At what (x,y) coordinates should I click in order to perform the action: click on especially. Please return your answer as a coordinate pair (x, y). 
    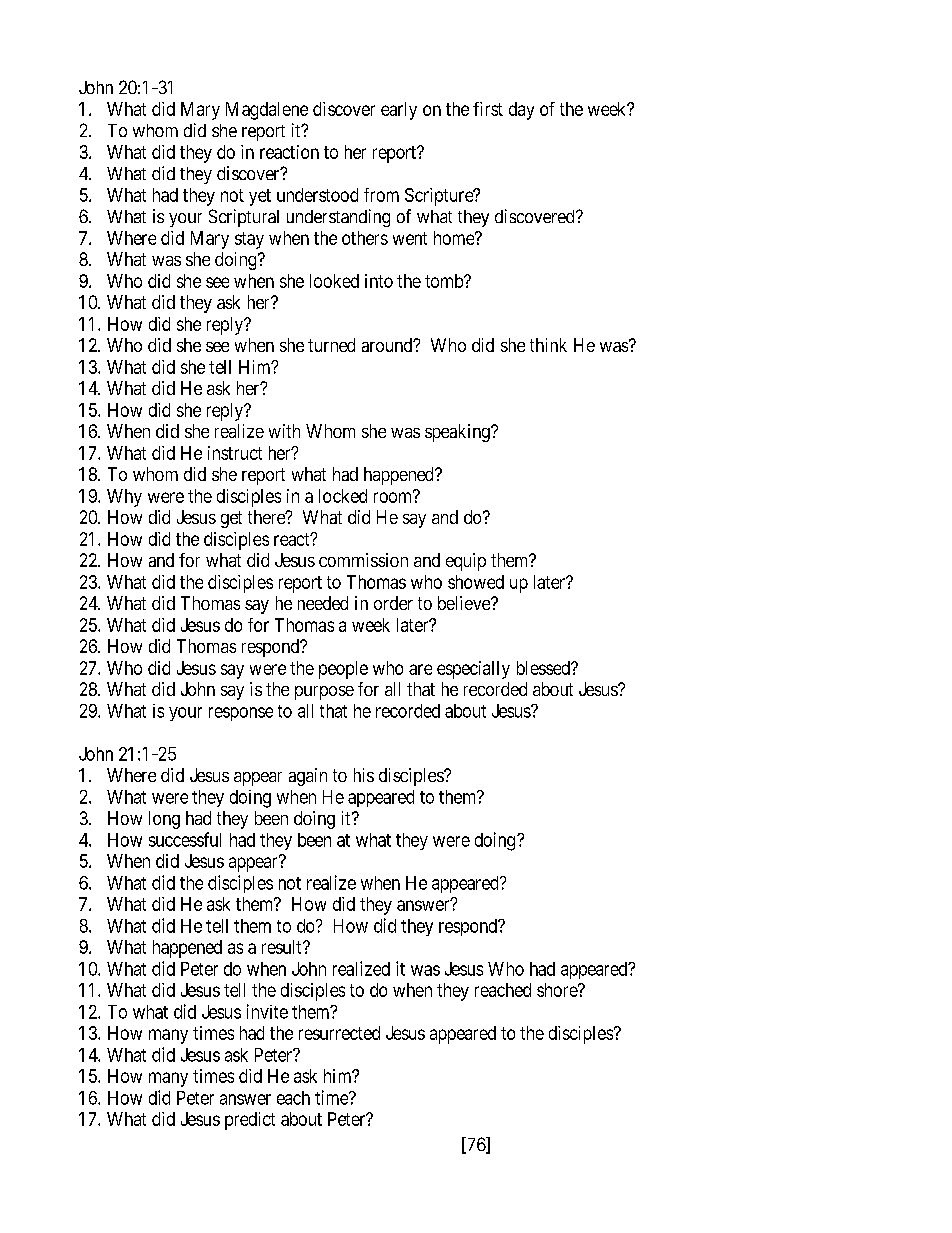
    Looking at the image, I should click on (473, 670).
